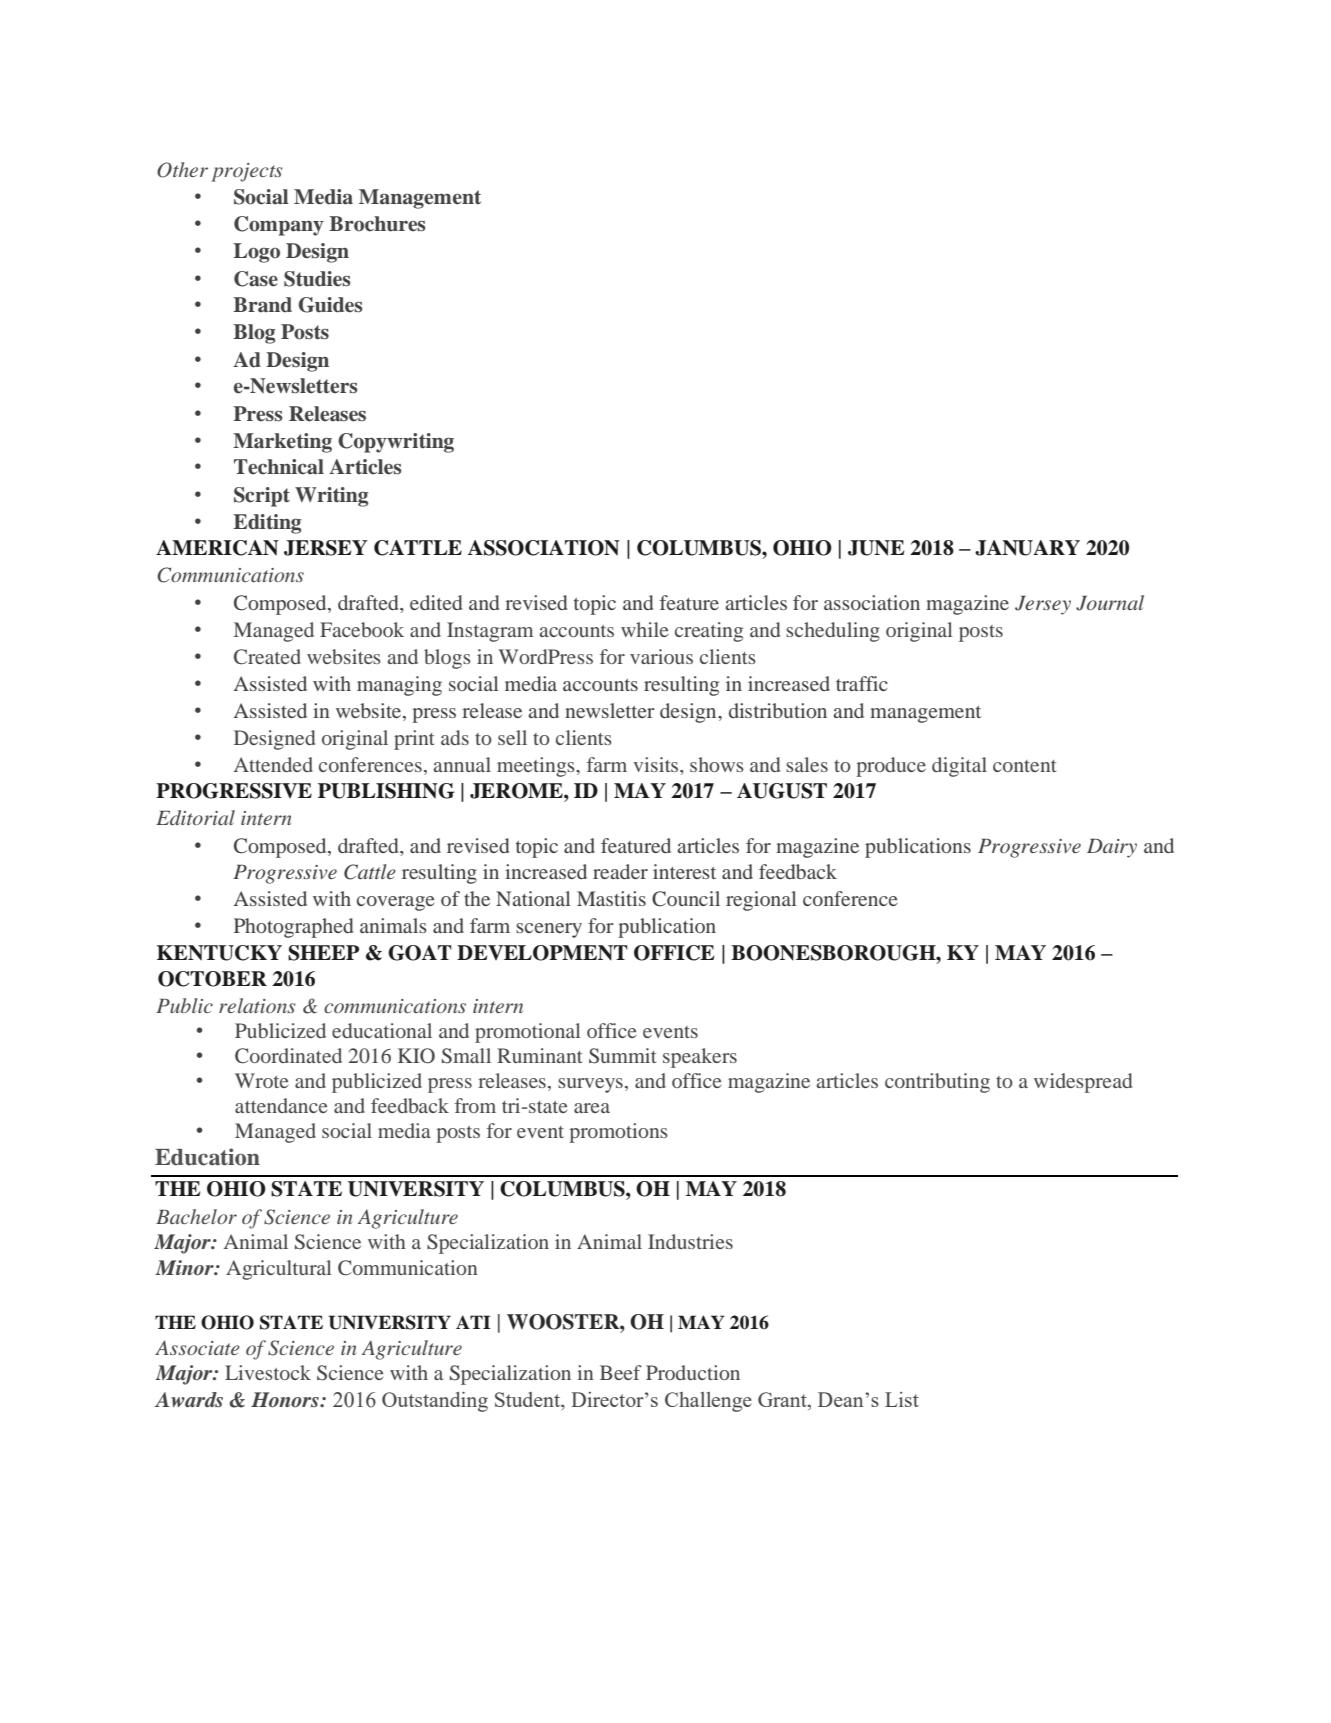 This page has height=1723, width=1331. What do you see at coordinates (657, 764) in the page?
I see `visits` at bounding box center [657, 764].
